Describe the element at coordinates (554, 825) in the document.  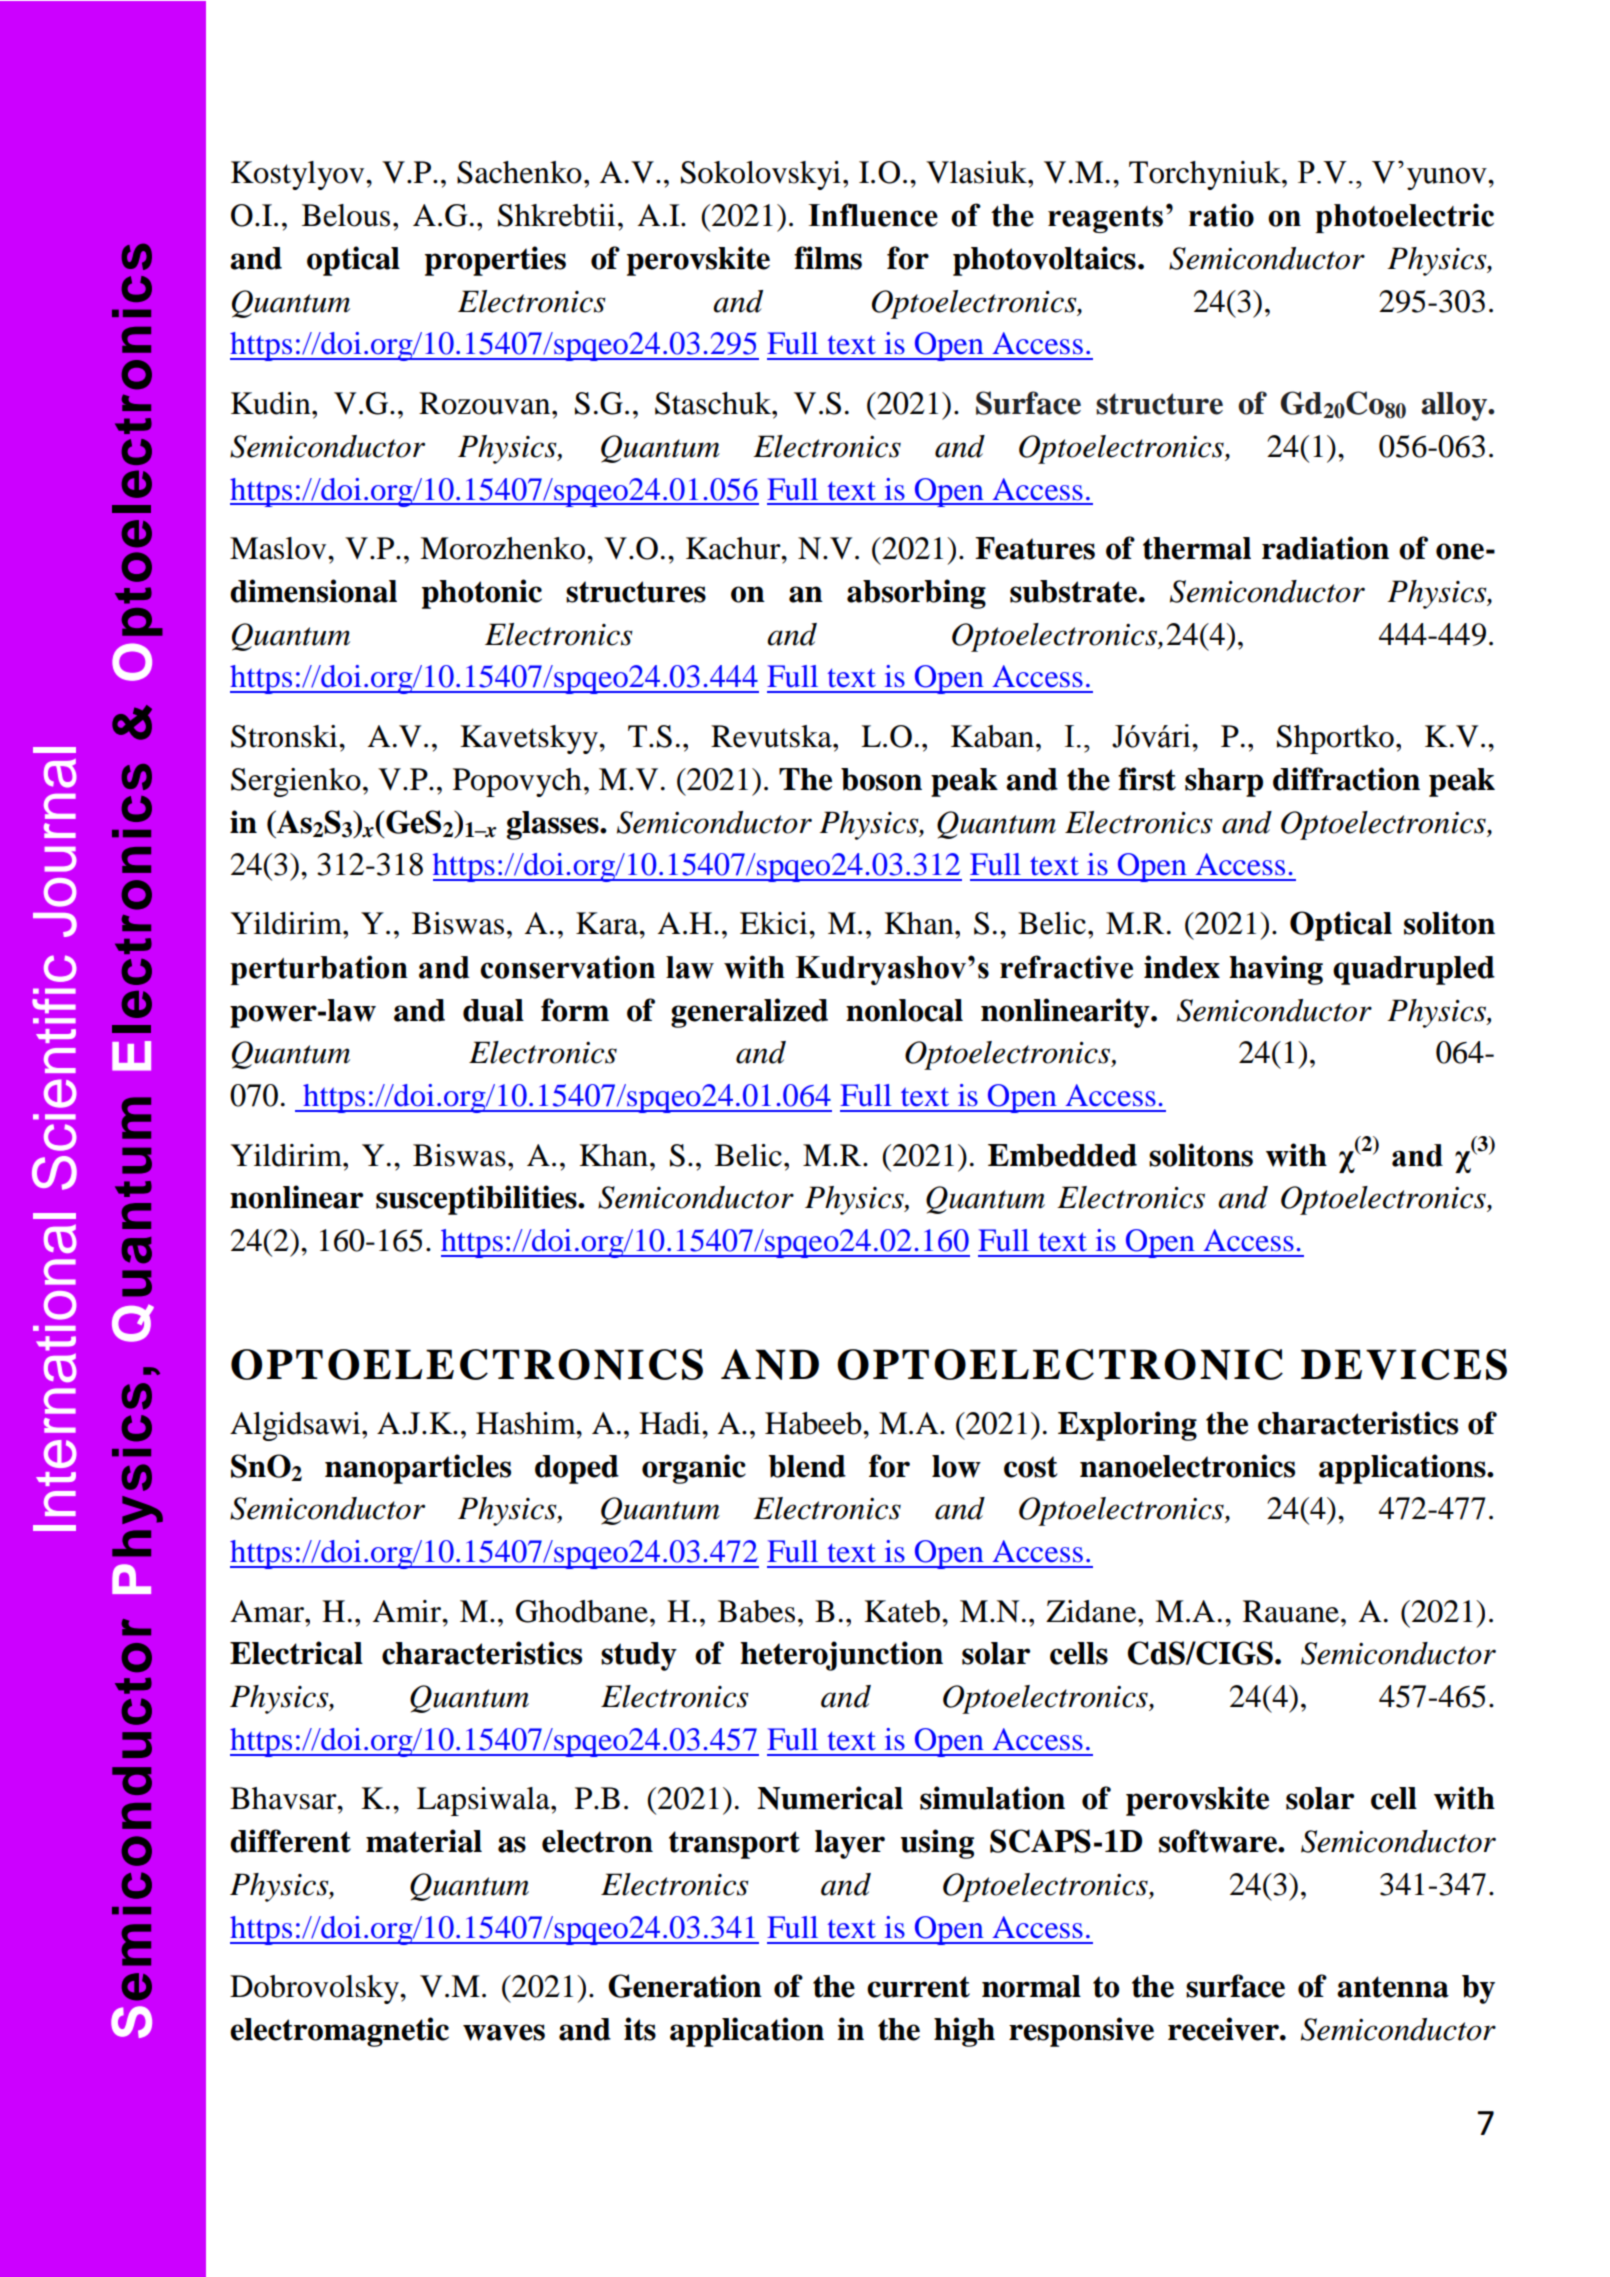
I see `glasses` at that location.
